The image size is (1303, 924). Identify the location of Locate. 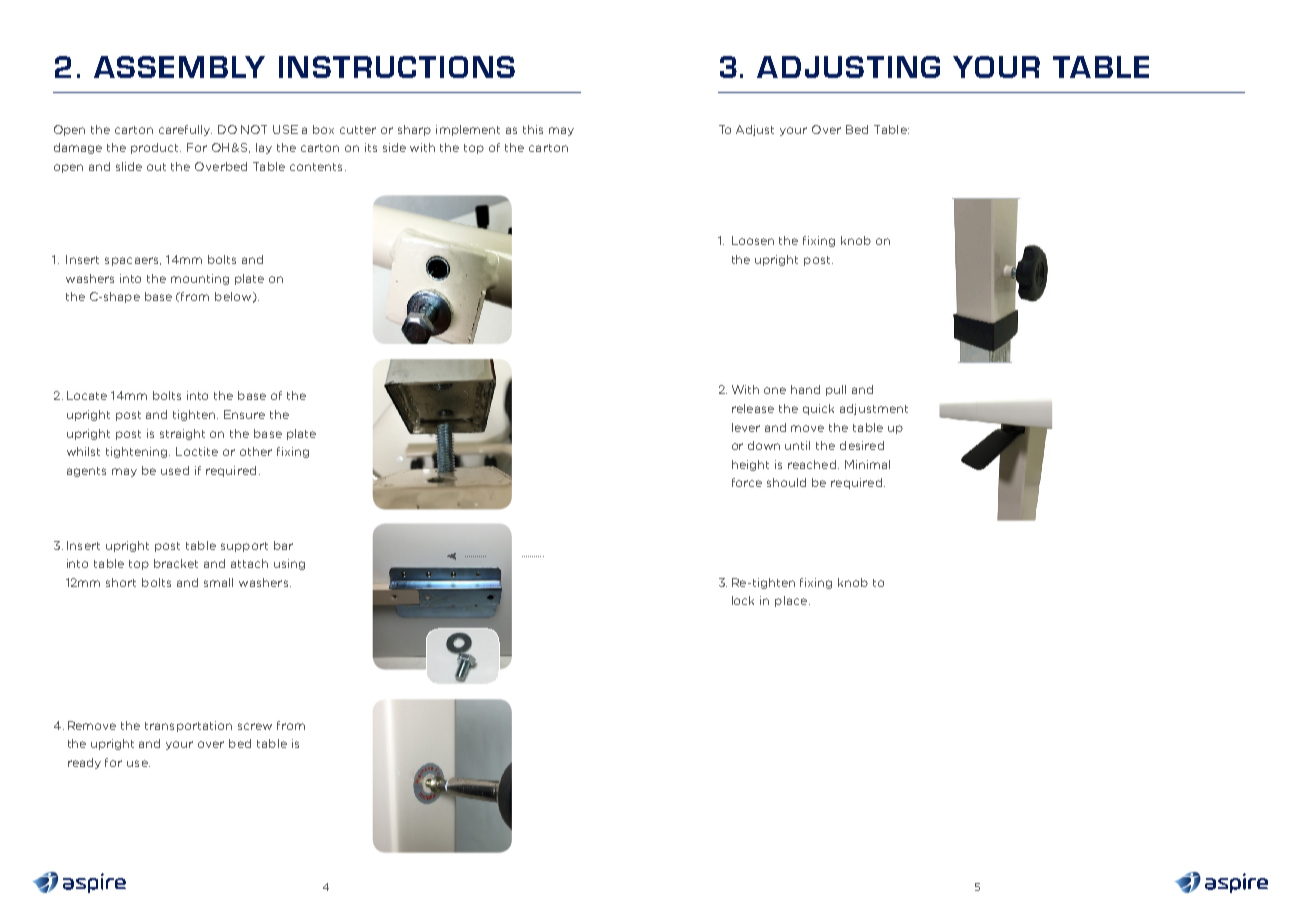
(87, 395).
